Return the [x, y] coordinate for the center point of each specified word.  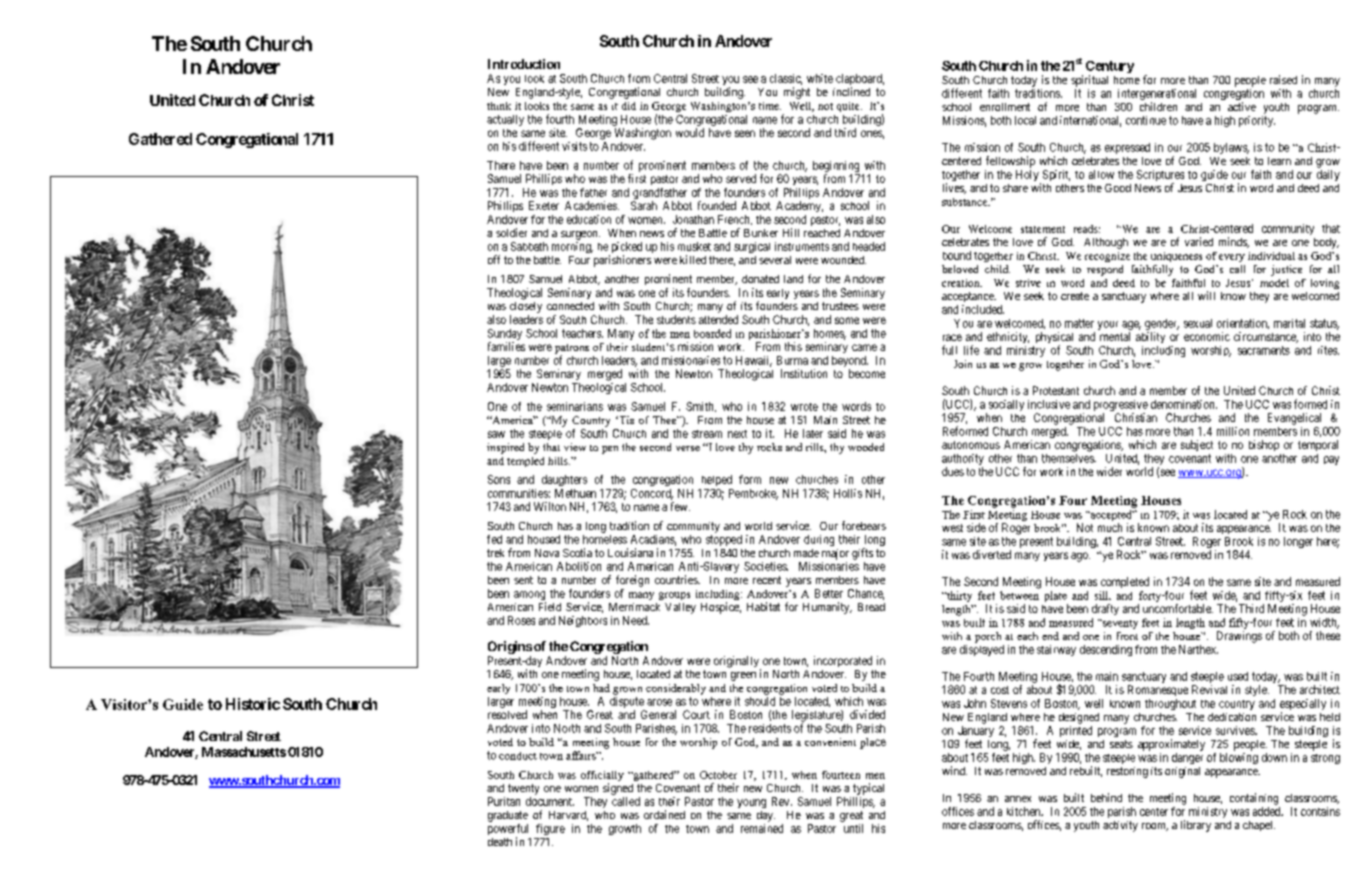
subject [1197, 445]
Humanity [827, 608]
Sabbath [529, 246]
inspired [505, 448]
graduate [508, 816]
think [499, 106]
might [797, 93]
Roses [521, 620]
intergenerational [1157, 96]
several [775, 260]
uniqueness [1176, 257]
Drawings [1239, 637]
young [751, 803]
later [813, 433]
